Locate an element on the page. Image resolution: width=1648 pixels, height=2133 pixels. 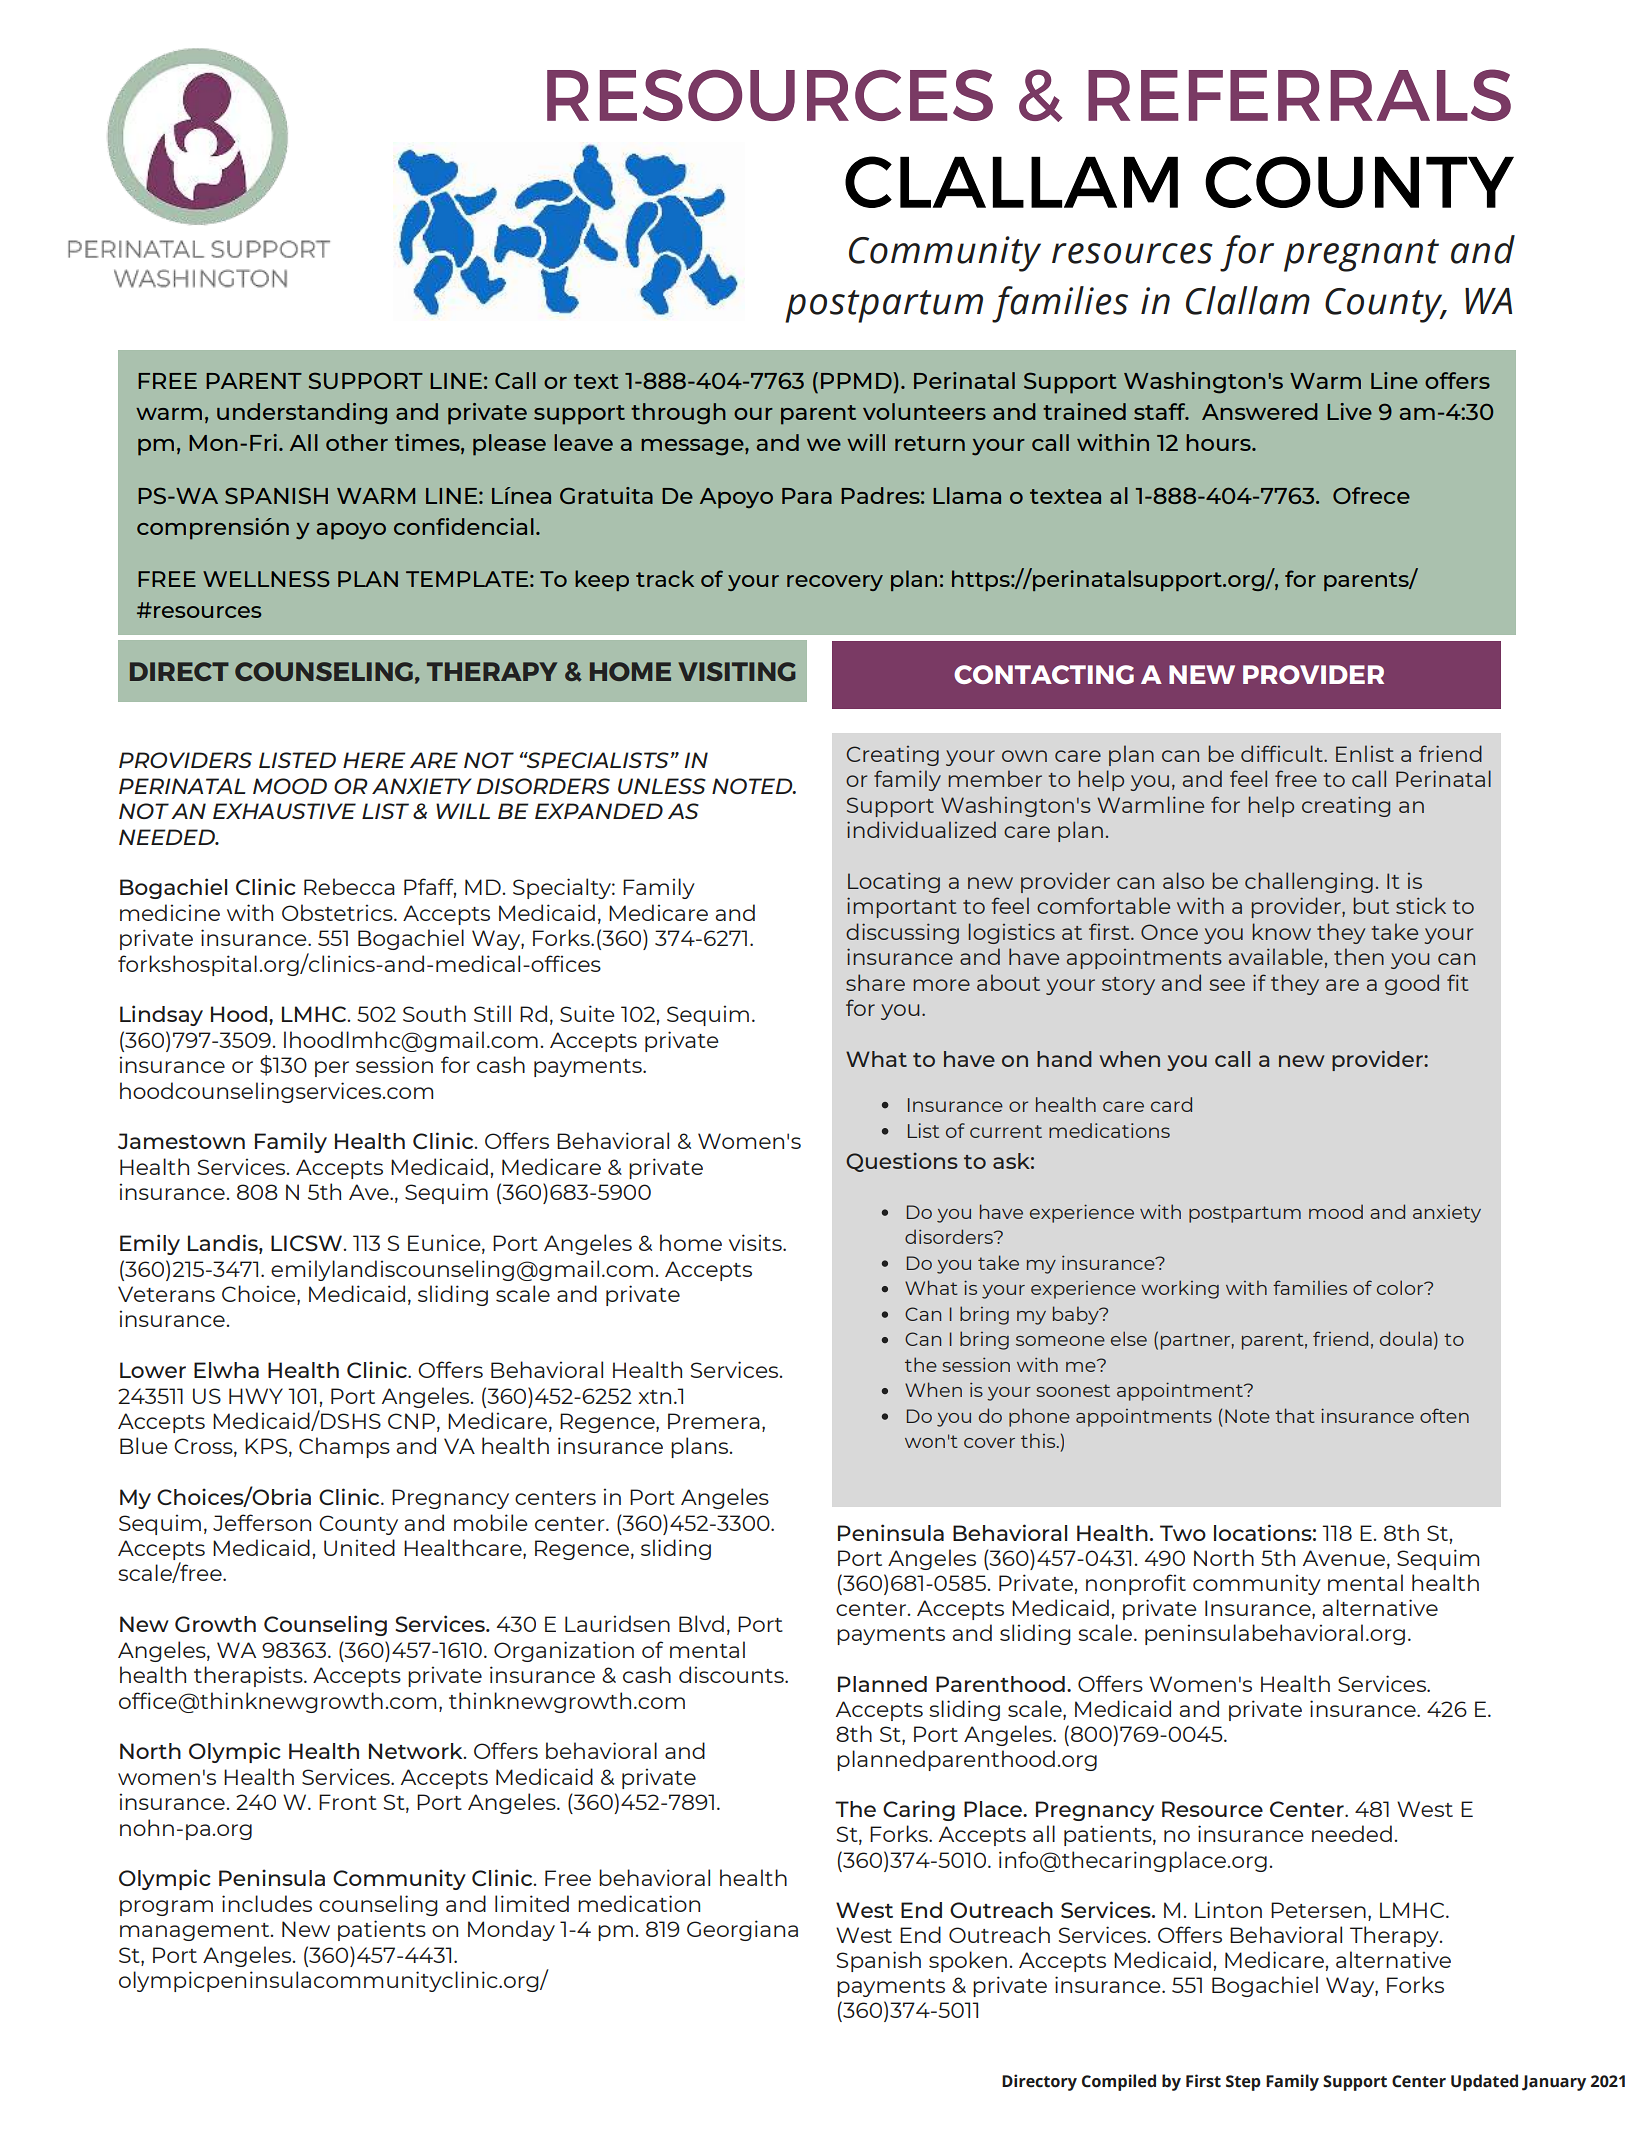
understanding is located at coordinates (302, 414).
